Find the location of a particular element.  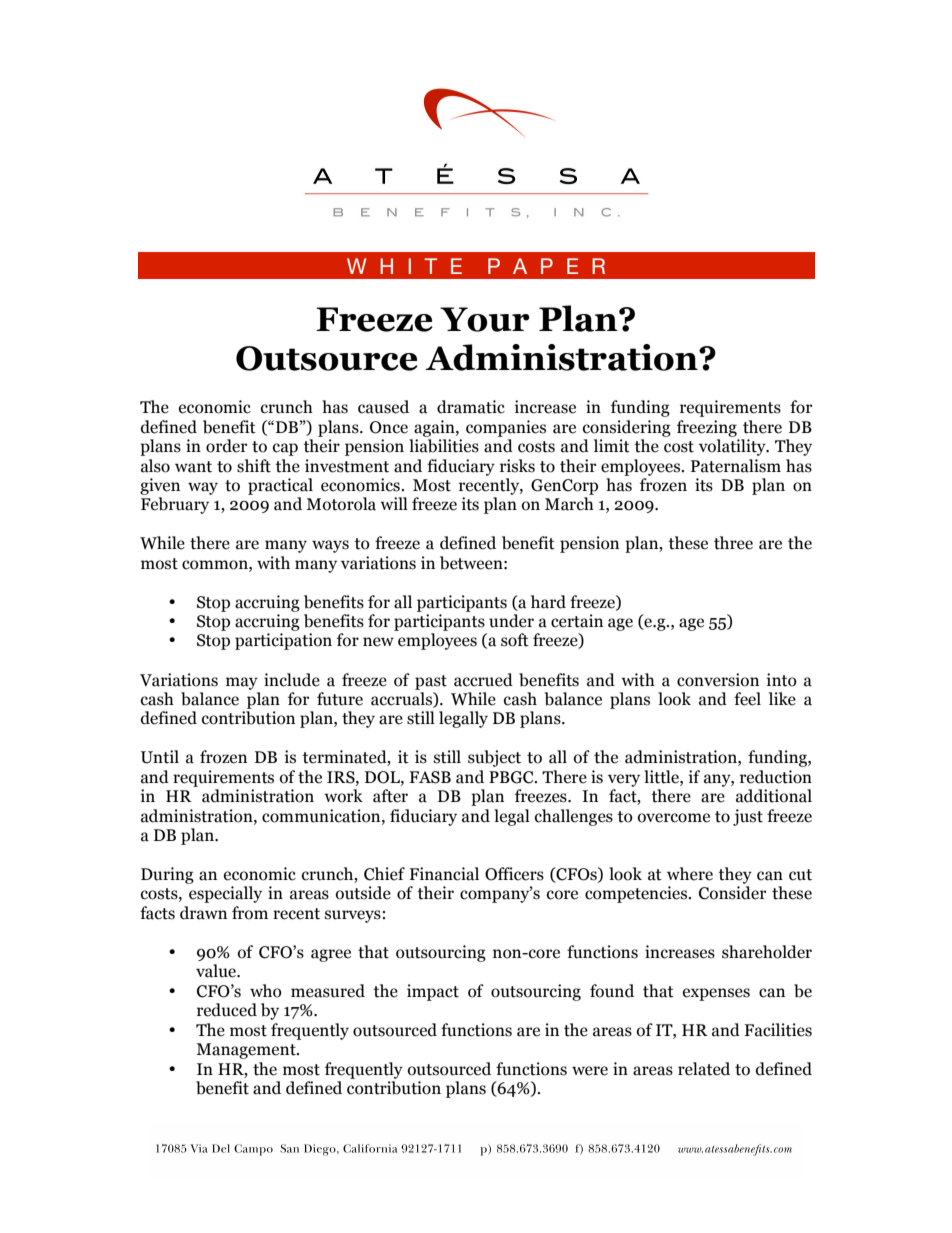

order is located at coordinates (226, 446).
